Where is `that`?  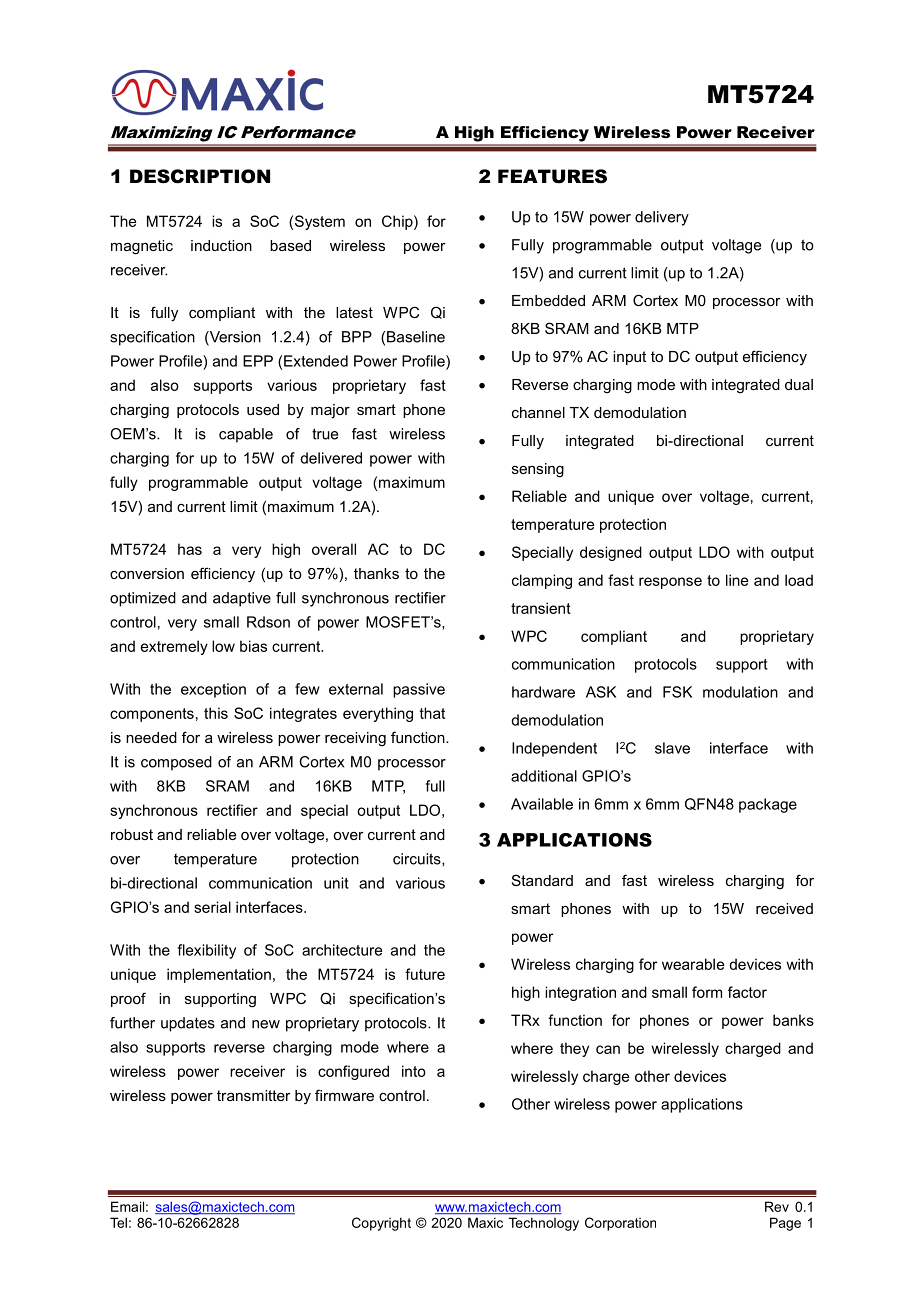 that is located at coordinates (432, 713).
